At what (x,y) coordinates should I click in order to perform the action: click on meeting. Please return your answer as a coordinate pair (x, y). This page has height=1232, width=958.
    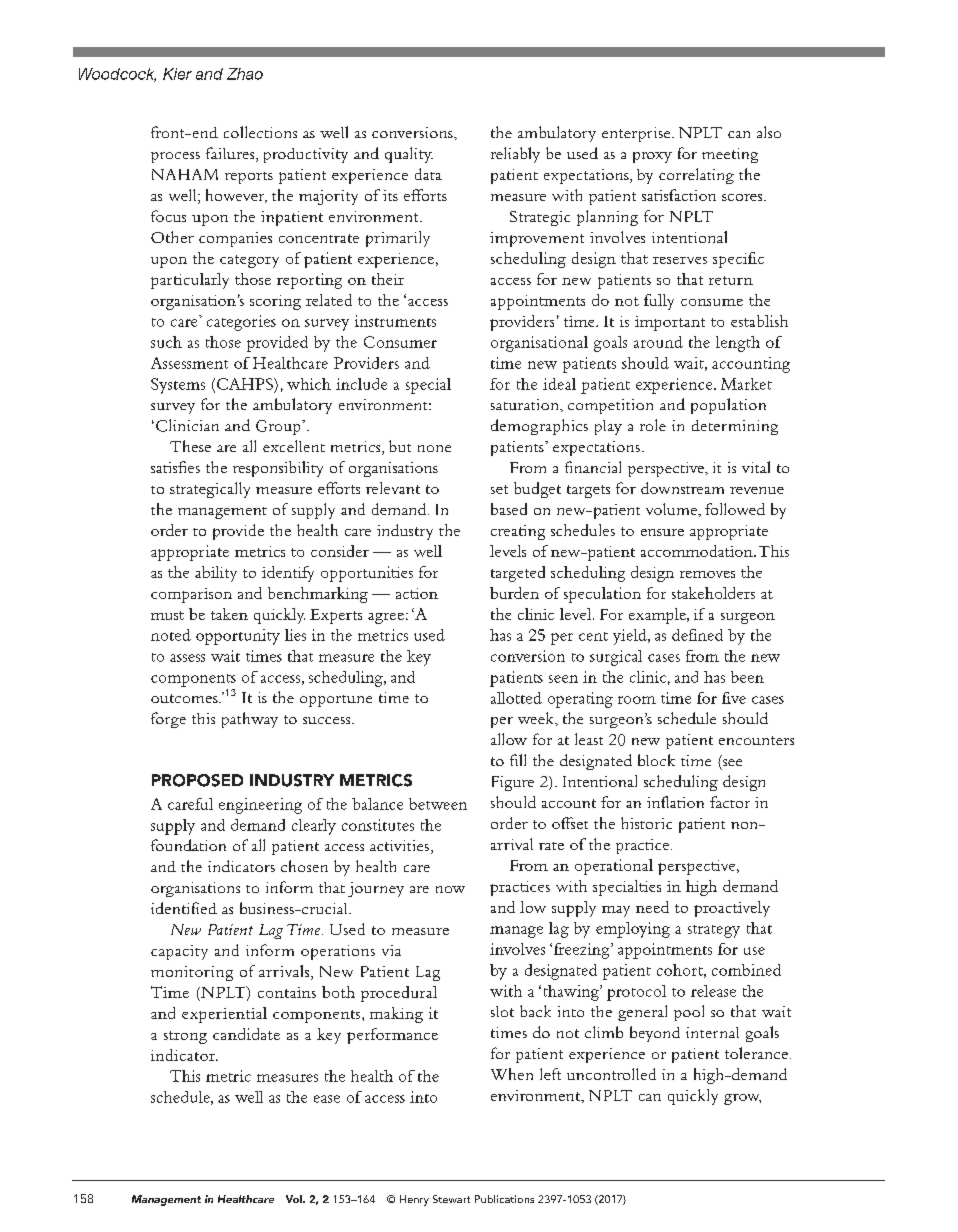
    Looking at the image, I should click on (730, 155).
